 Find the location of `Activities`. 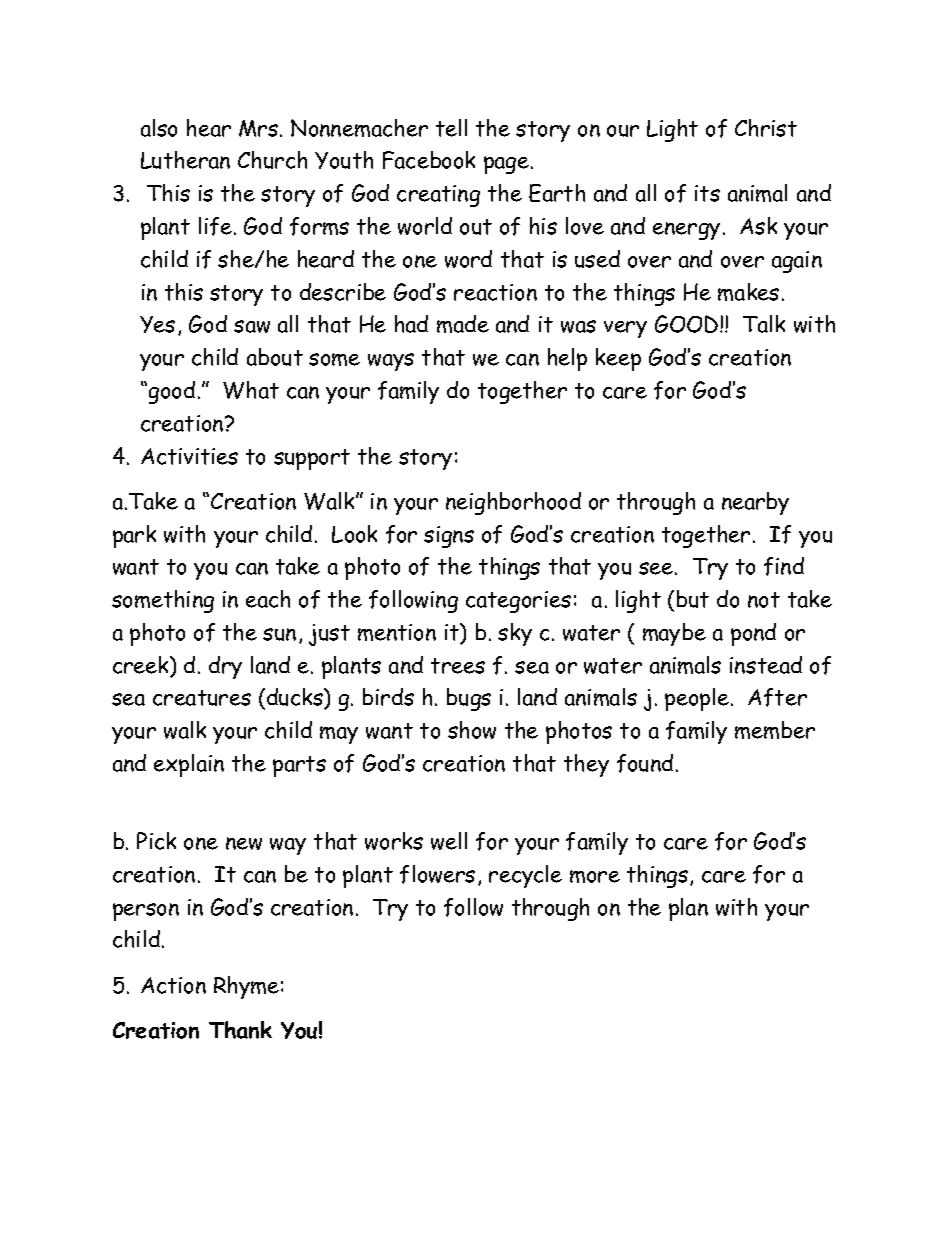

Activities is located at coordinates (189, 456).
